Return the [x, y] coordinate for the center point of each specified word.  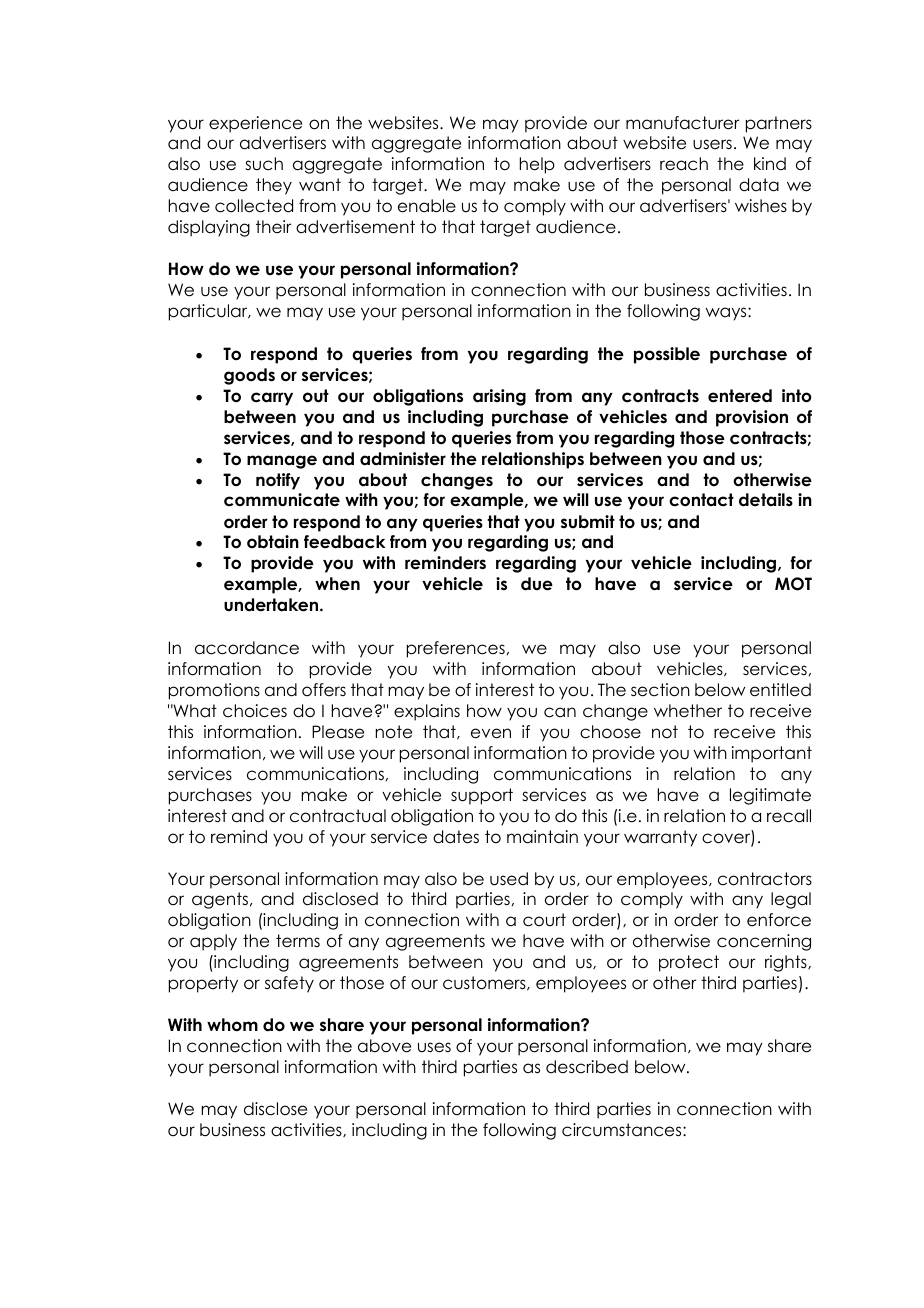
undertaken [272, 605]
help [537, 165]
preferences [456, 649]
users [712, 144]
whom [232, 1025]
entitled [780, 690]
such [264, 164]
